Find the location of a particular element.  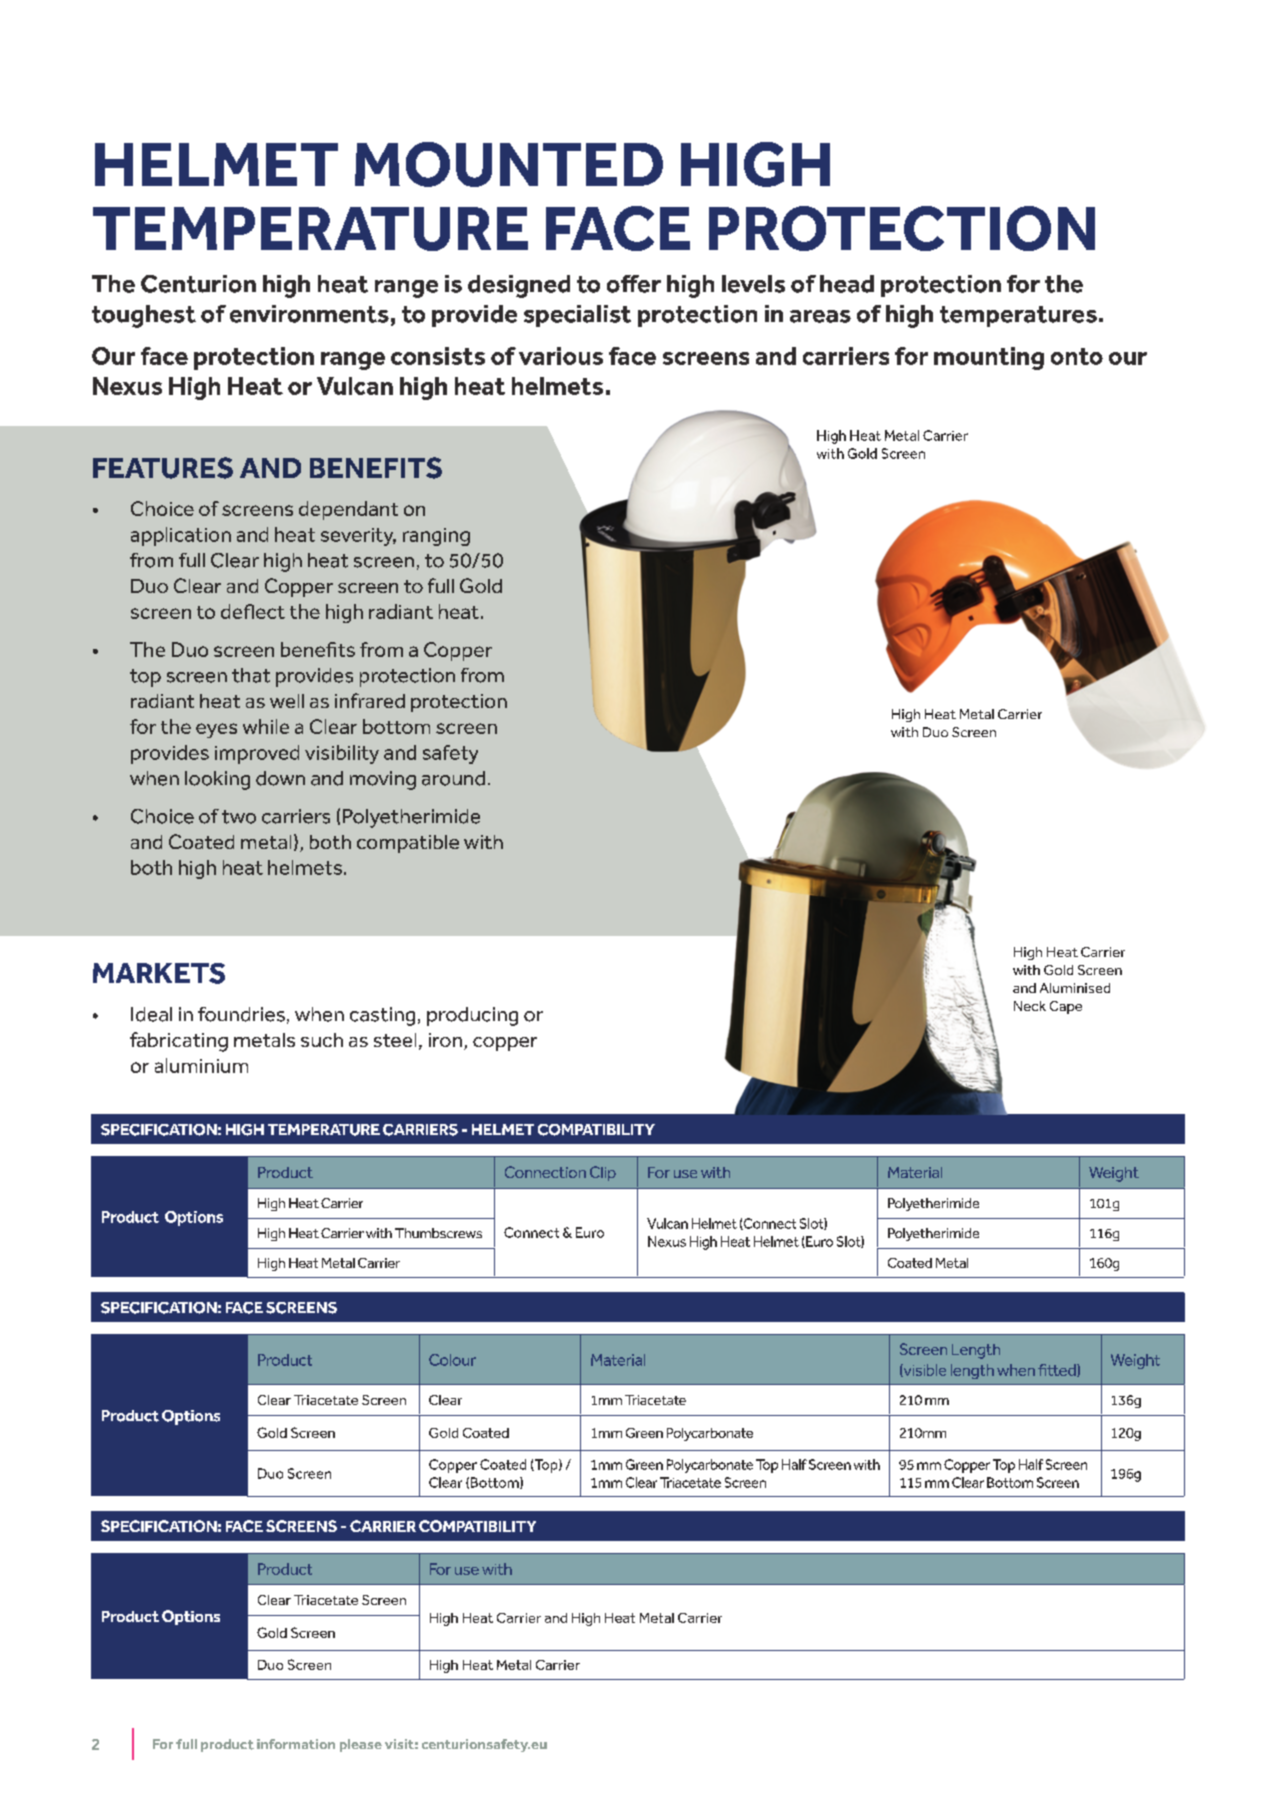

aluminium is located at coordinates (201, 1065).
